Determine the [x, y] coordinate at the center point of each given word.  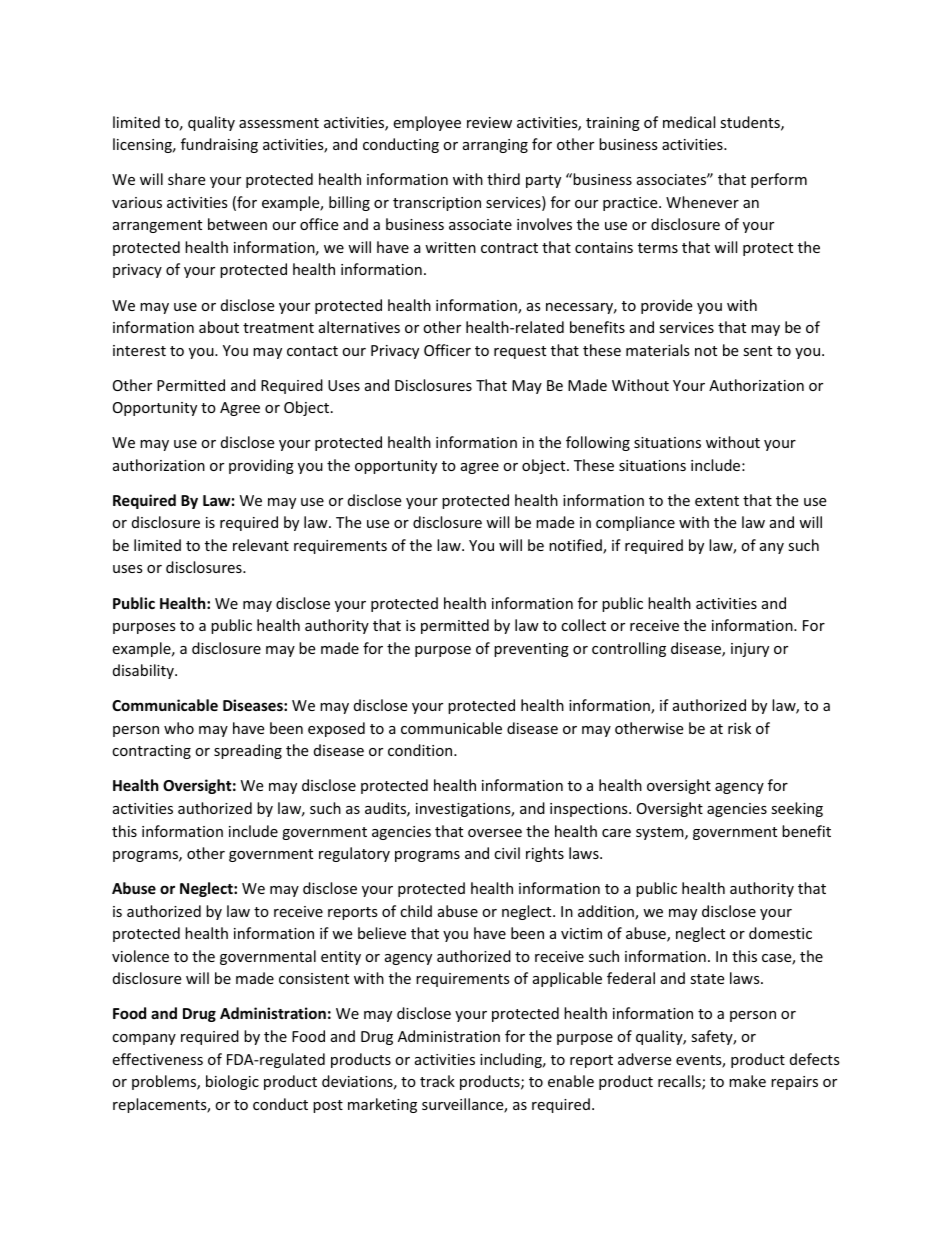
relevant [261, 545]
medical [689, 122]
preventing [531, 650]
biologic [232, 1082]
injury [750, 650]
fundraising [219, 145]
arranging [495, 146]
